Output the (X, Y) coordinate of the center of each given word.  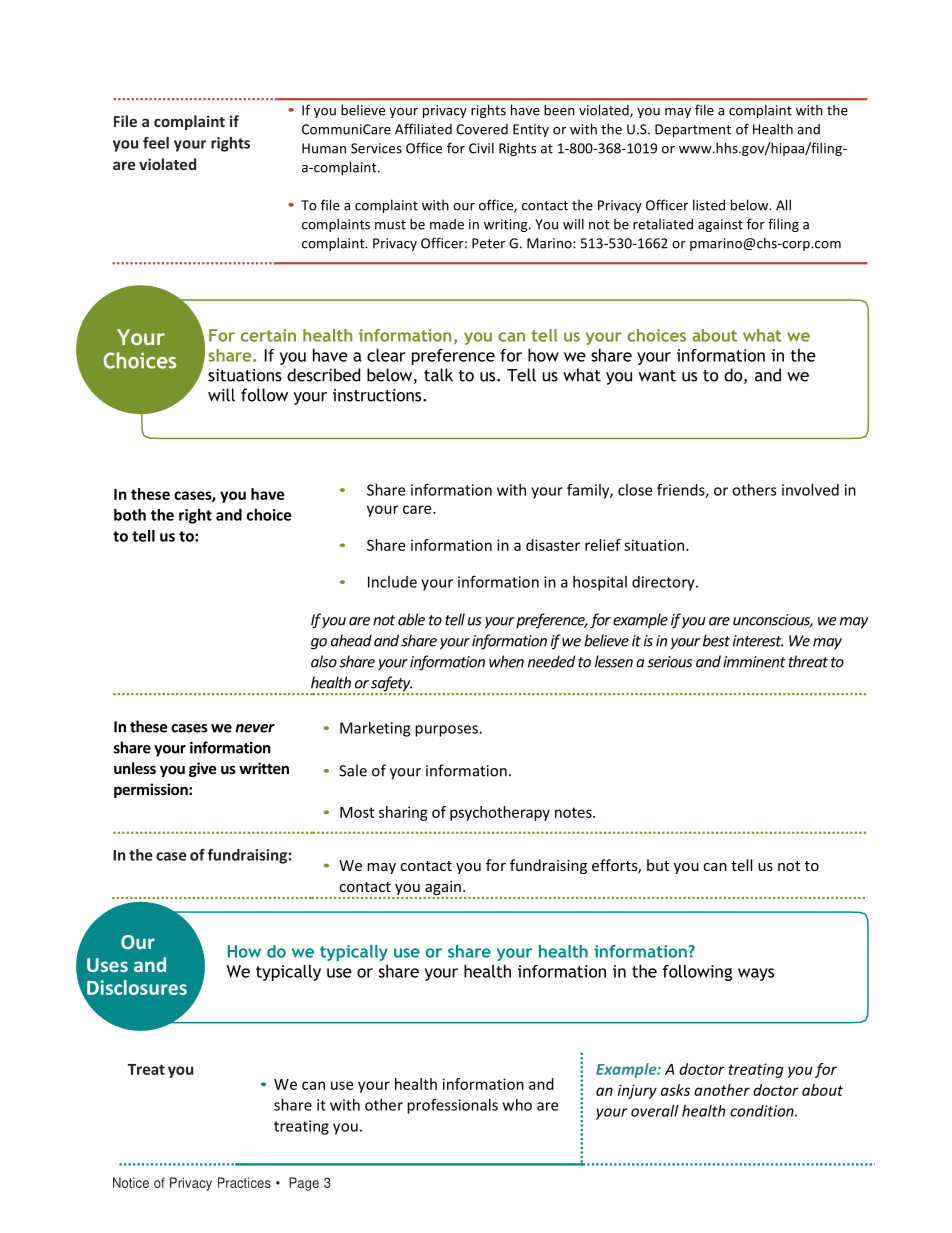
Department (693, 130)
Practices (244, 1182)
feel (156, 143)
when (506, 661)
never (255, 728)
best (716, 640)
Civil (481, 148)
